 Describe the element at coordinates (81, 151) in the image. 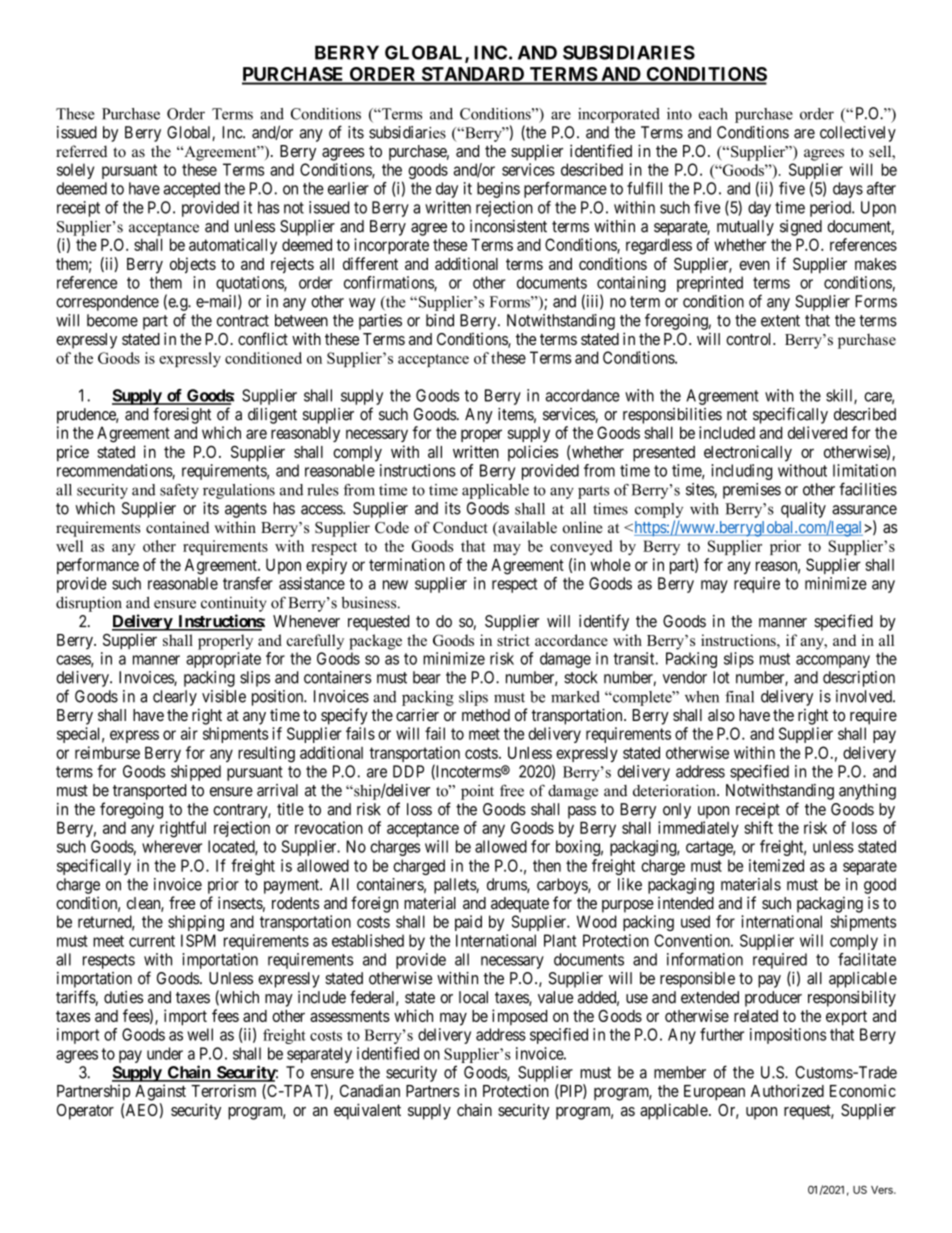

I see `referred` at that location.
